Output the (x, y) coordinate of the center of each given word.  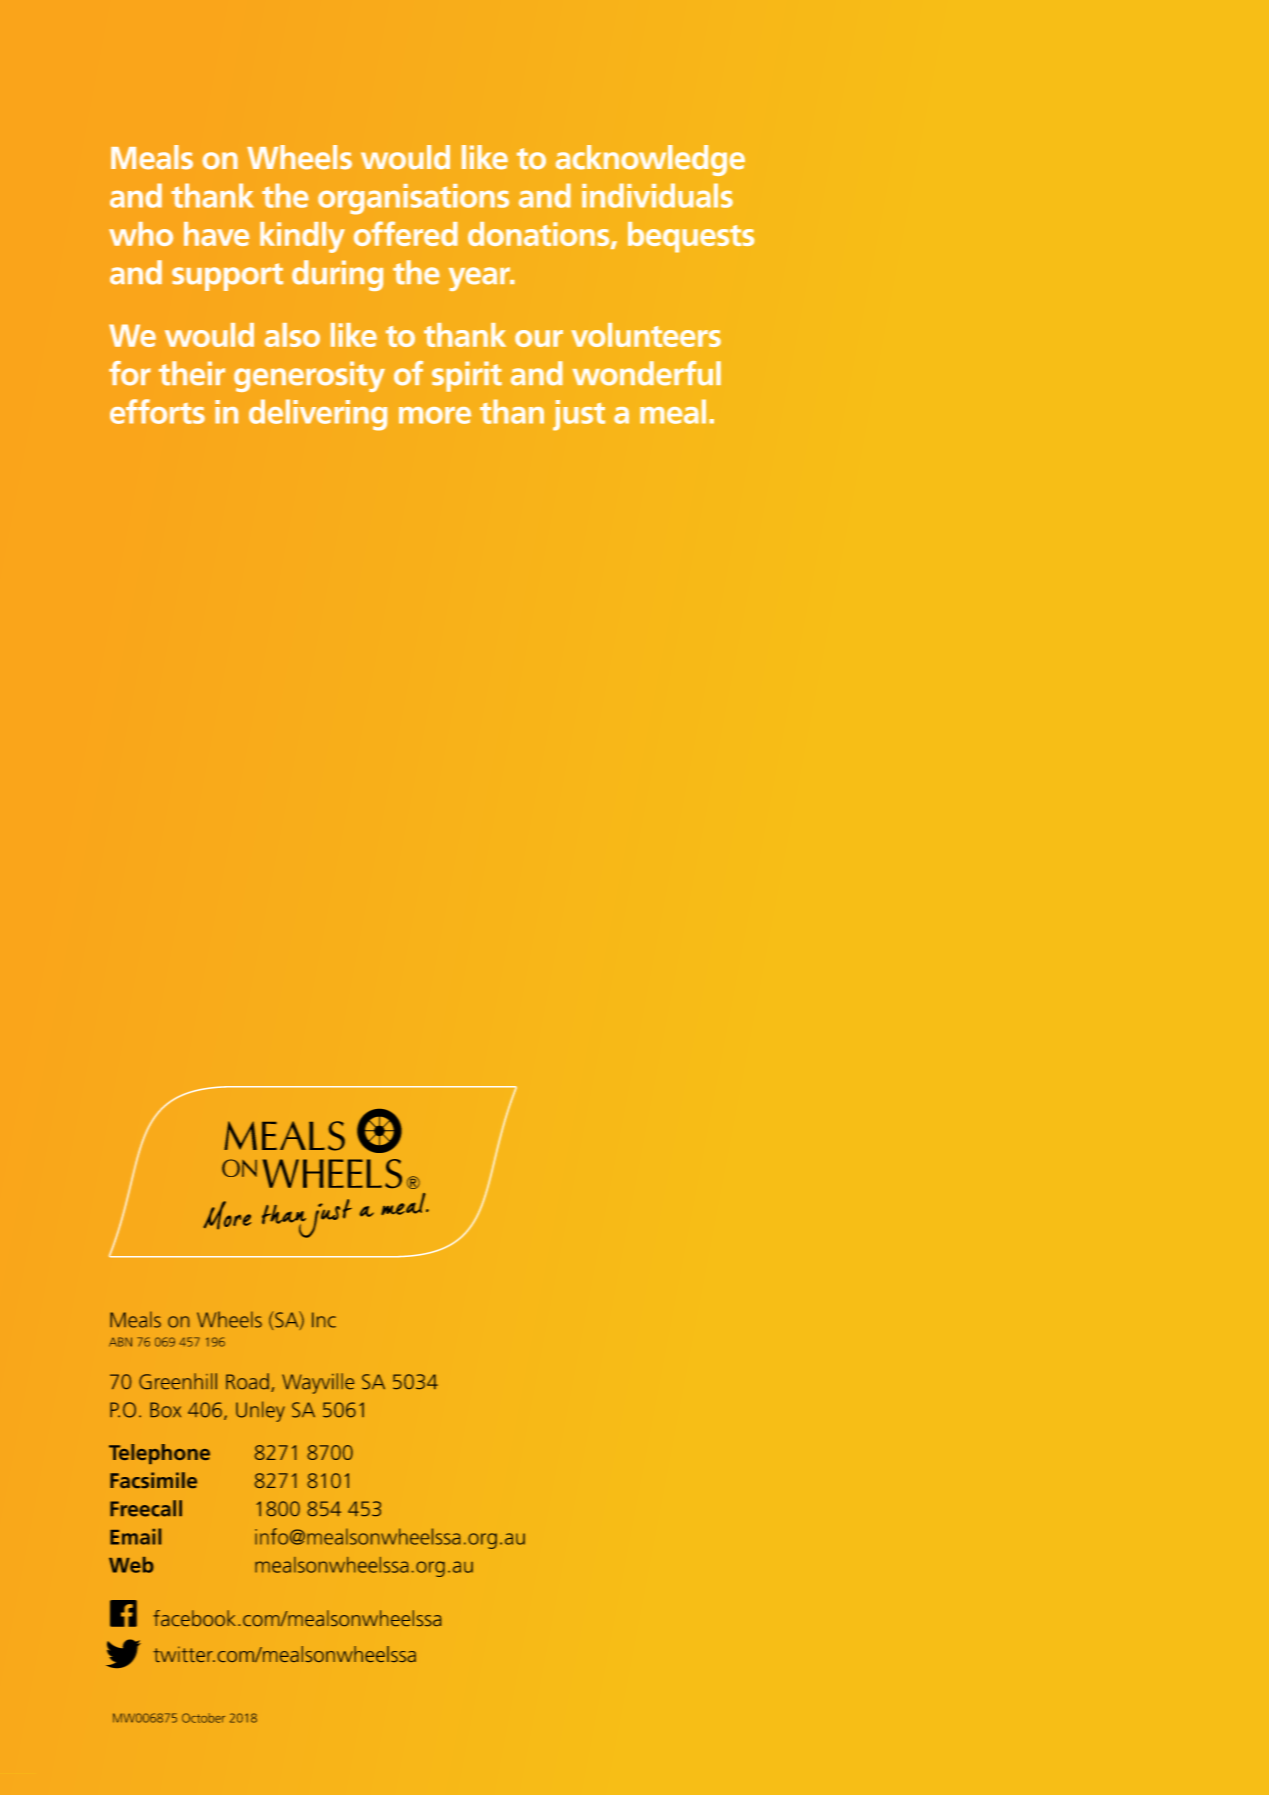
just (579, 415)
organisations (413, 199)
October (203, 1718)
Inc (324, 1320)
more (435, 415)
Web (131, 1565)
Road (247, 1381)
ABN (120, 1342)
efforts (157, 411)
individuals (657, 195)
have (216, 234)
